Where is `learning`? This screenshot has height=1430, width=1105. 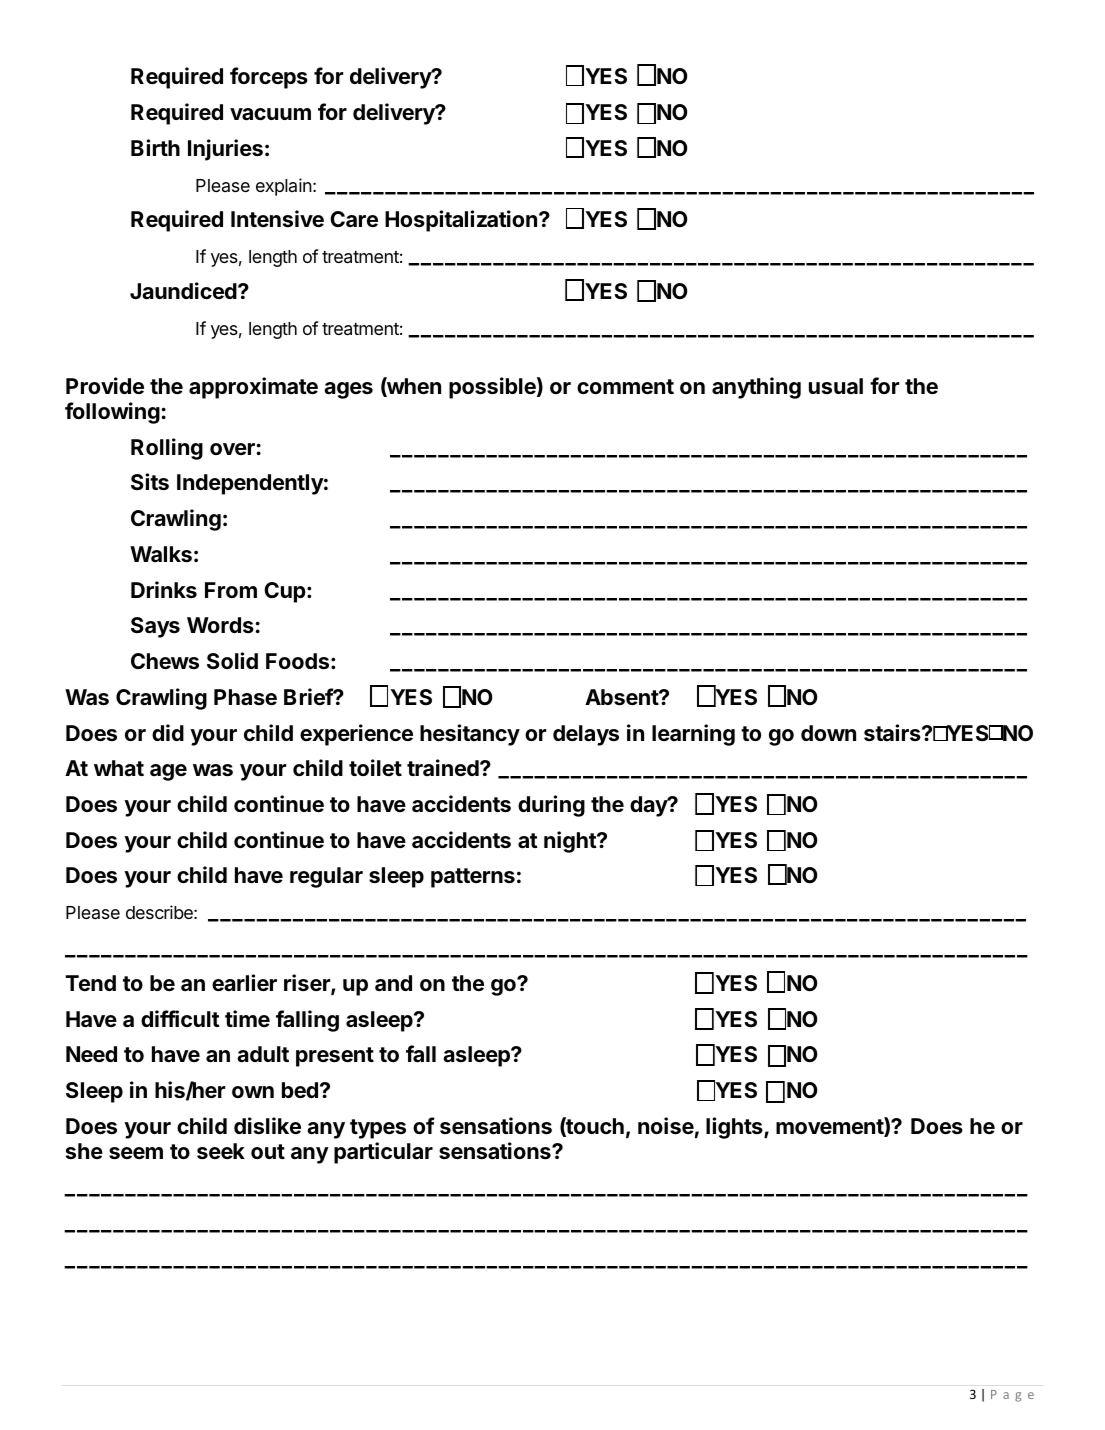
learning is located at coordinates (693, 735).
